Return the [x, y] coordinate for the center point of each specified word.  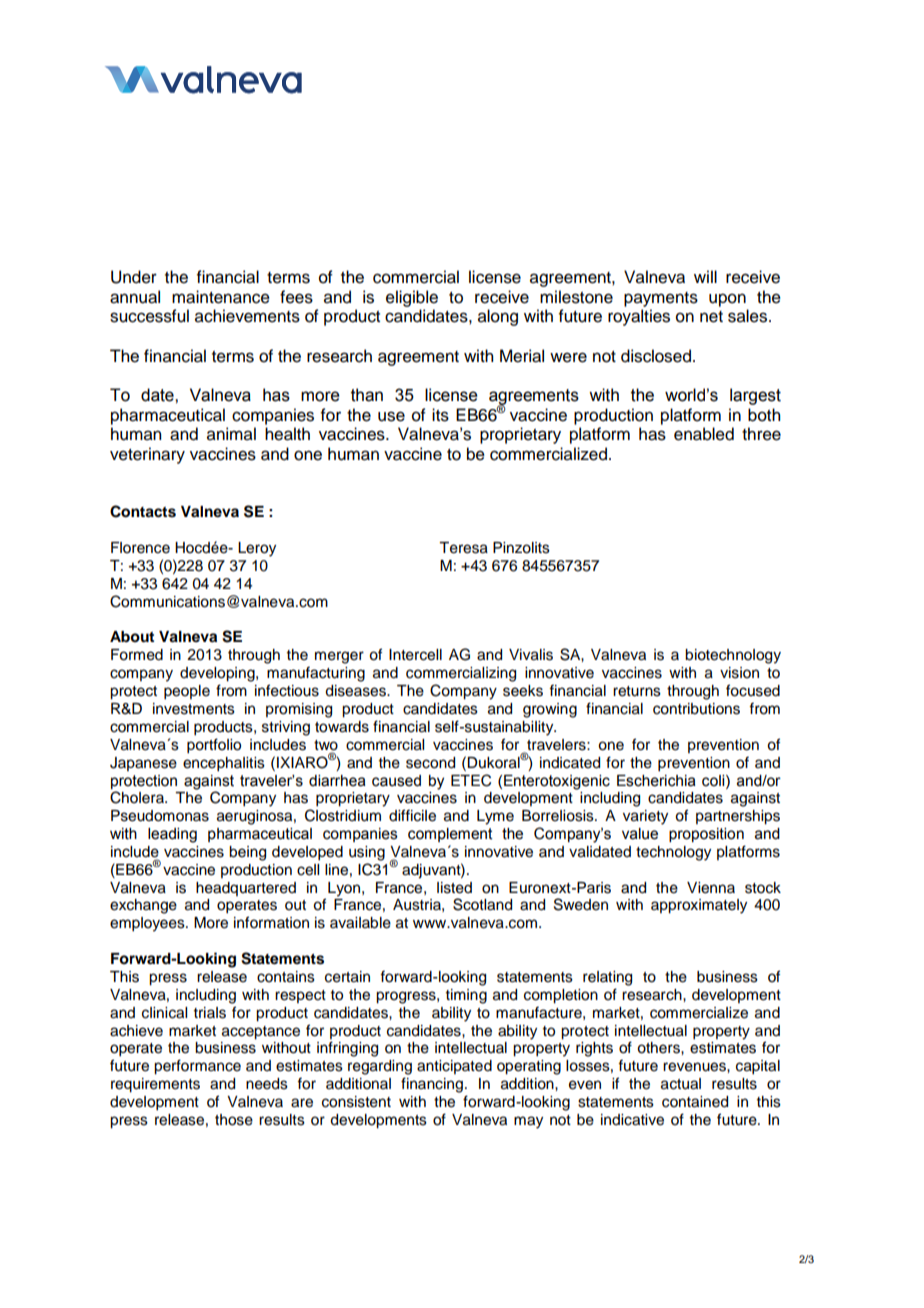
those [234, 1120]
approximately [699, 906]
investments [194, 709]
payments [661, 299]
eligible [412, 298]
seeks [523, 691]
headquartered [246, 889]
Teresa [463, 548]
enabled [704, 434]
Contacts [143, 511]
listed [454, 888]
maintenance [221, 297]
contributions [696, 709]
